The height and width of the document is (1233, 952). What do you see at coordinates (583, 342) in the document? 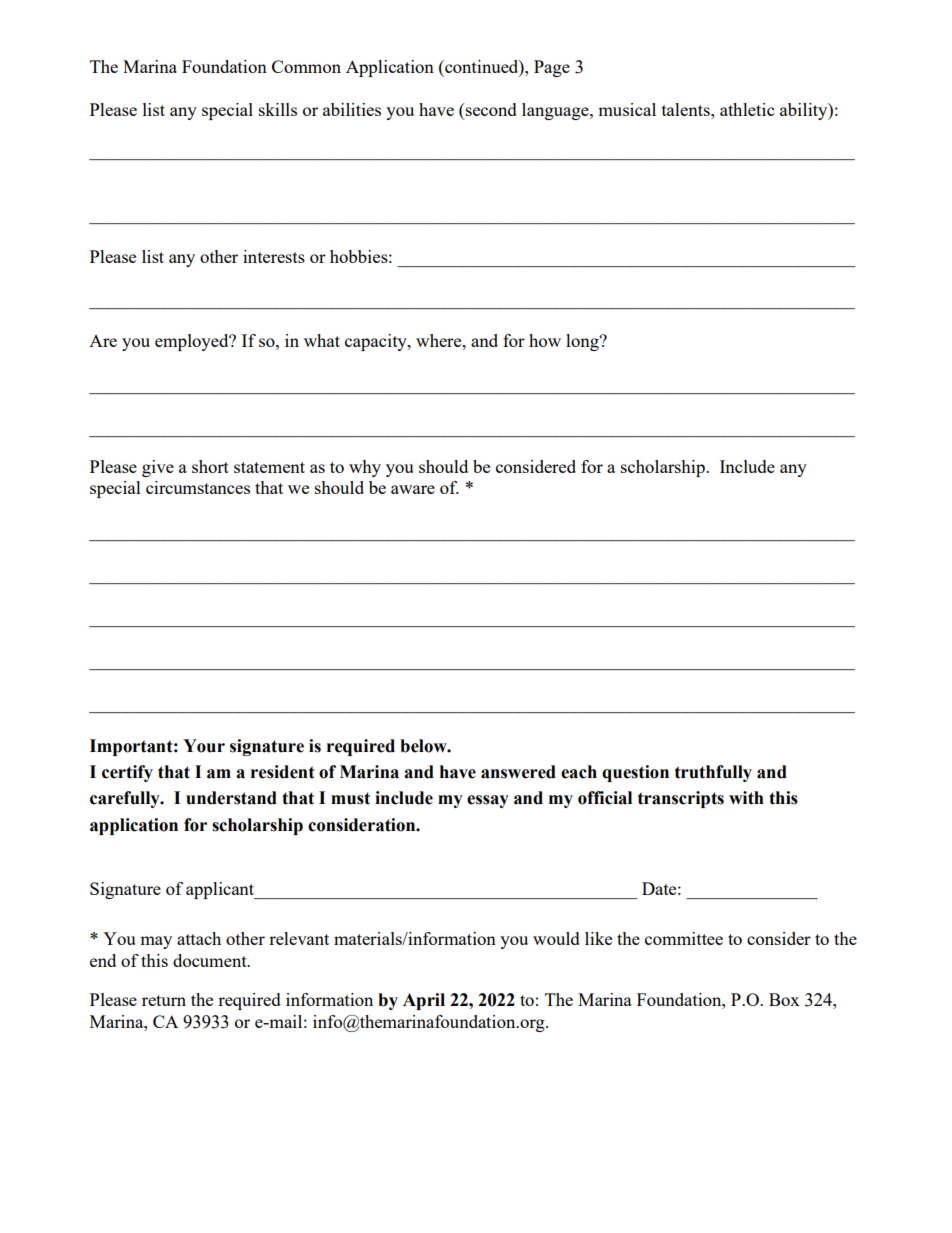
I see `long` at bounding box center [583, 342].
